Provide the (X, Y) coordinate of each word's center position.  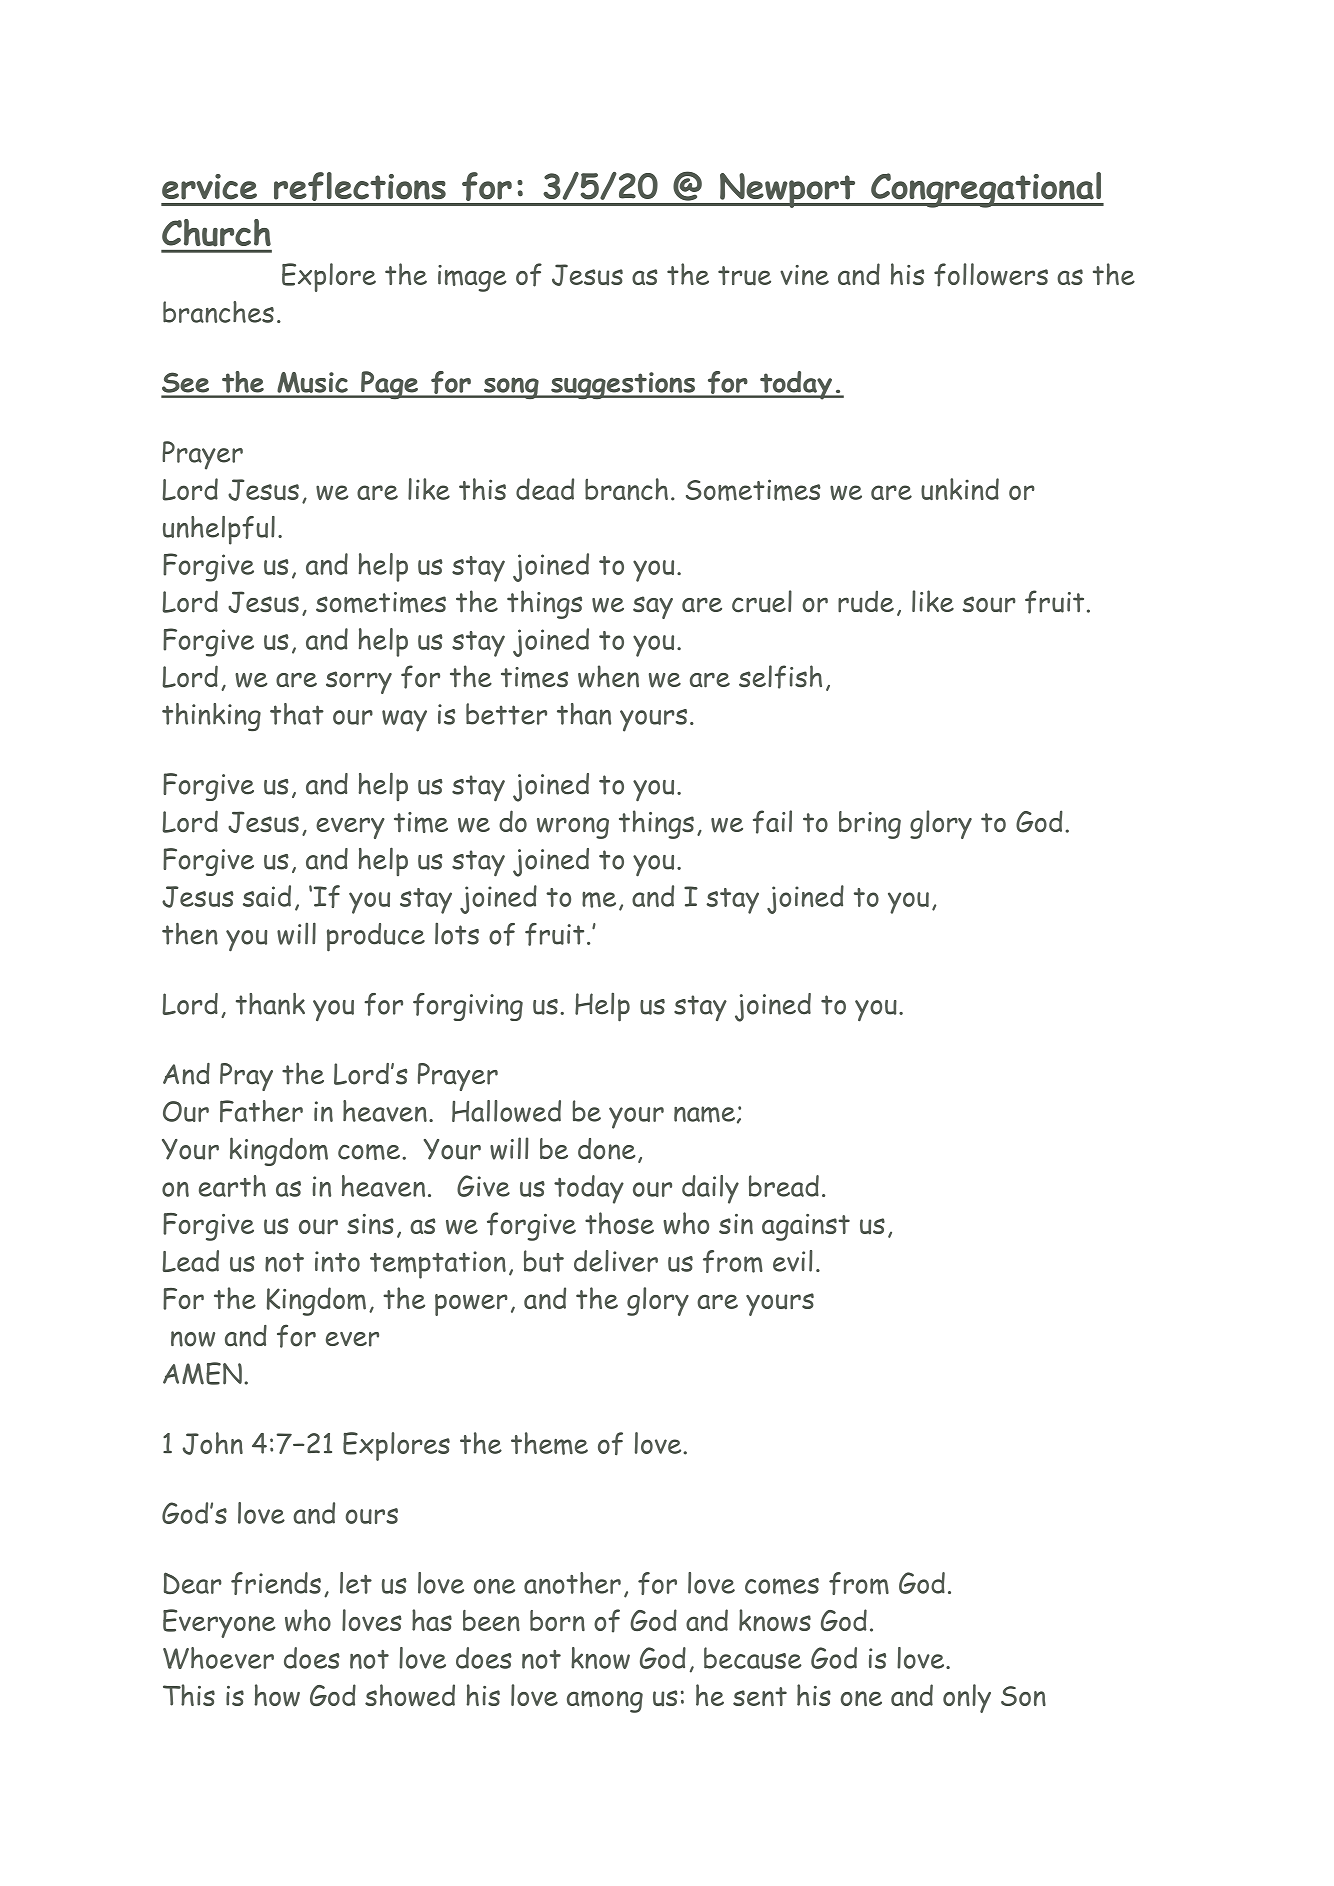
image (472, 278)
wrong (573, 828)
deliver (616, 1261)
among (605, 1702)
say (653, 607)
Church (216, 233)
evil (793, 1261)
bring (870, 825)
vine (804, 275)
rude (866, 601)
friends (276, 1583)
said (267, 896)
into (337, 1261)
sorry (359, 682)
